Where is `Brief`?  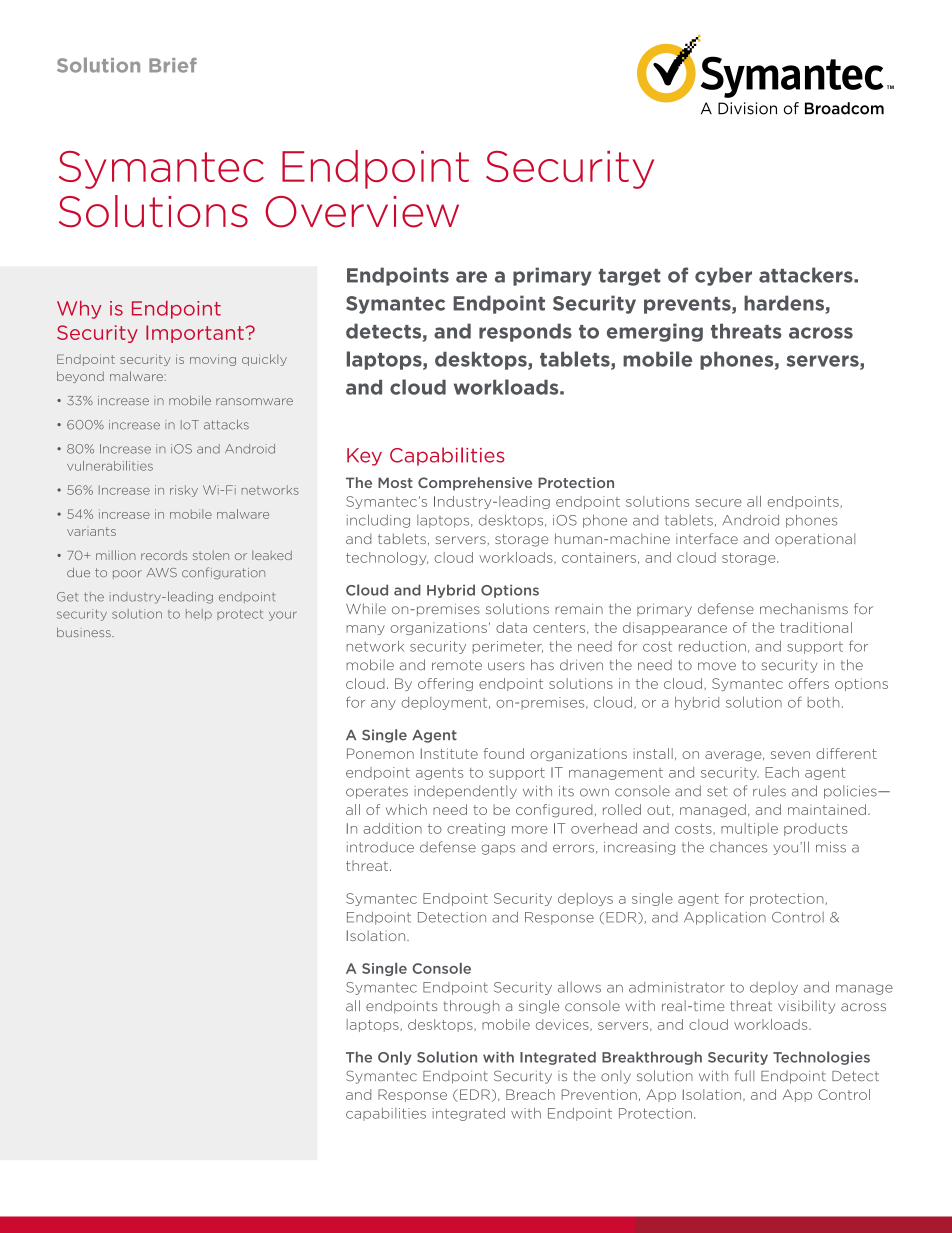 Brief is located at coordinates (173, 65).
